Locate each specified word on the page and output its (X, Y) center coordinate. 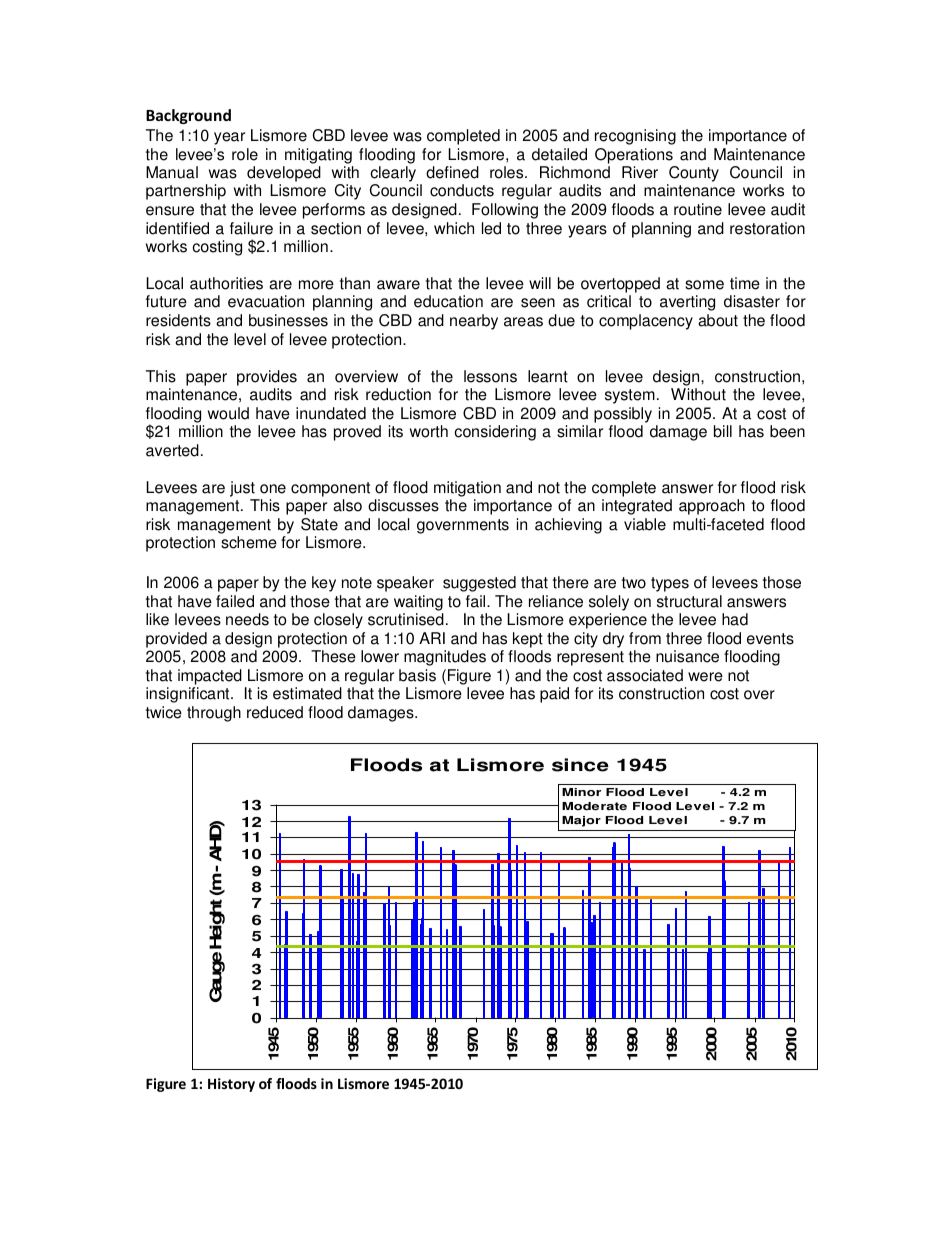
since (580, 765)
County (693, 175)
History (231, 1085)
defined (452, 172)
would (228, 413)
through (214, 714)
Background (188, 116)
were (705, 677)
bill (723, 431)
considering (495, 433)
